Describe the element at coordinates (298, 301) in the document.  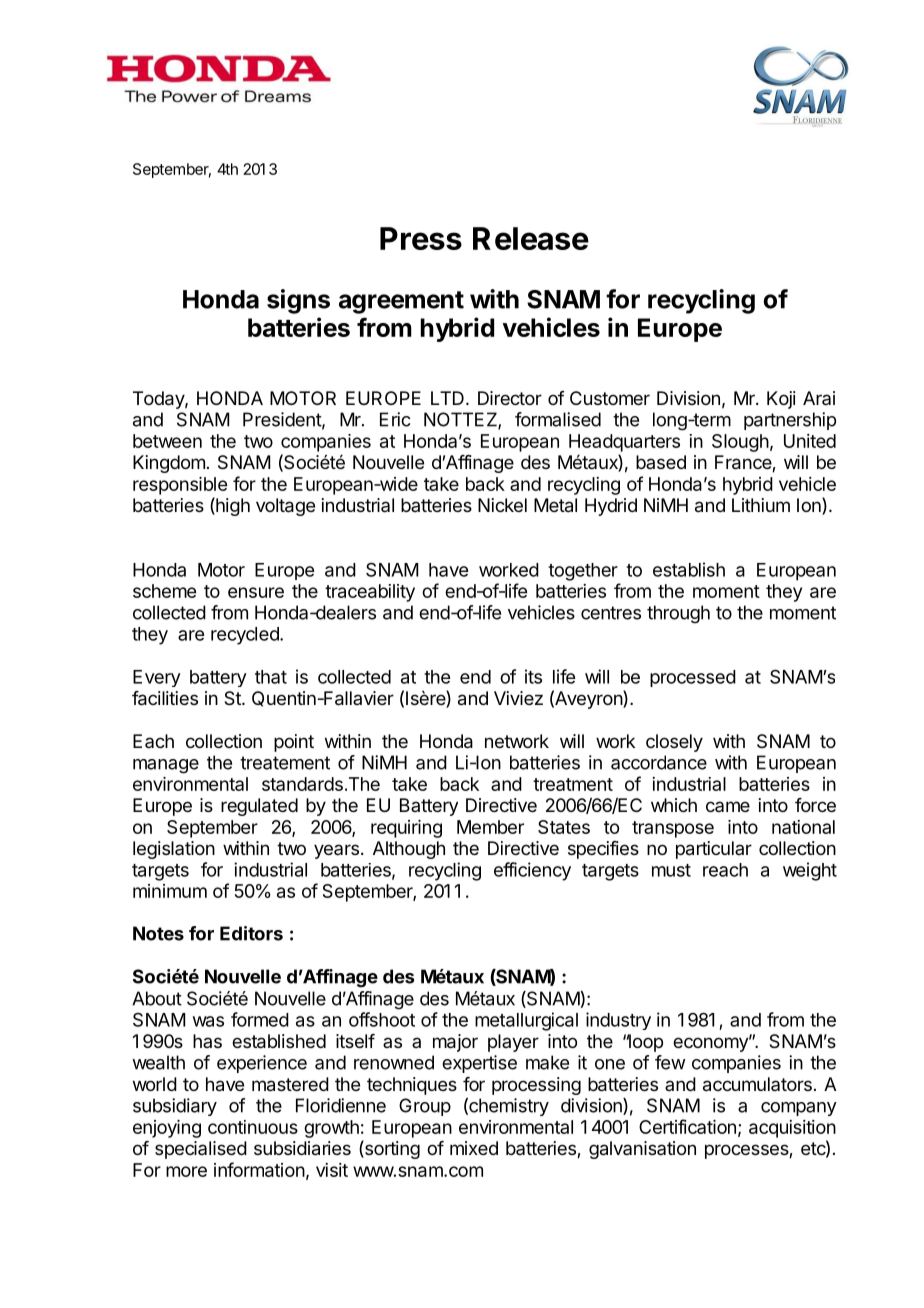
I see `signs` at that location.
